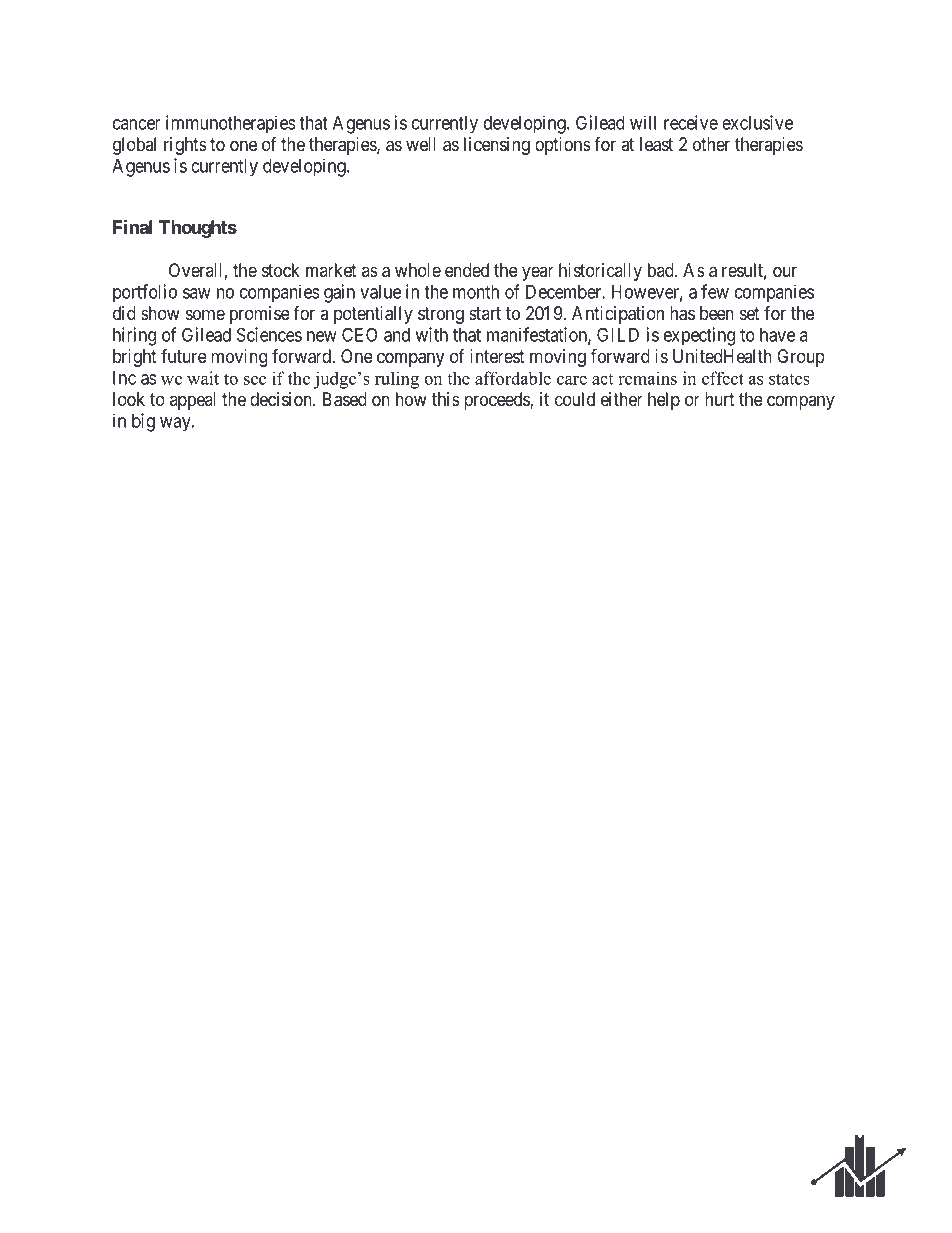  I want to click on future, so click(184, 355).
